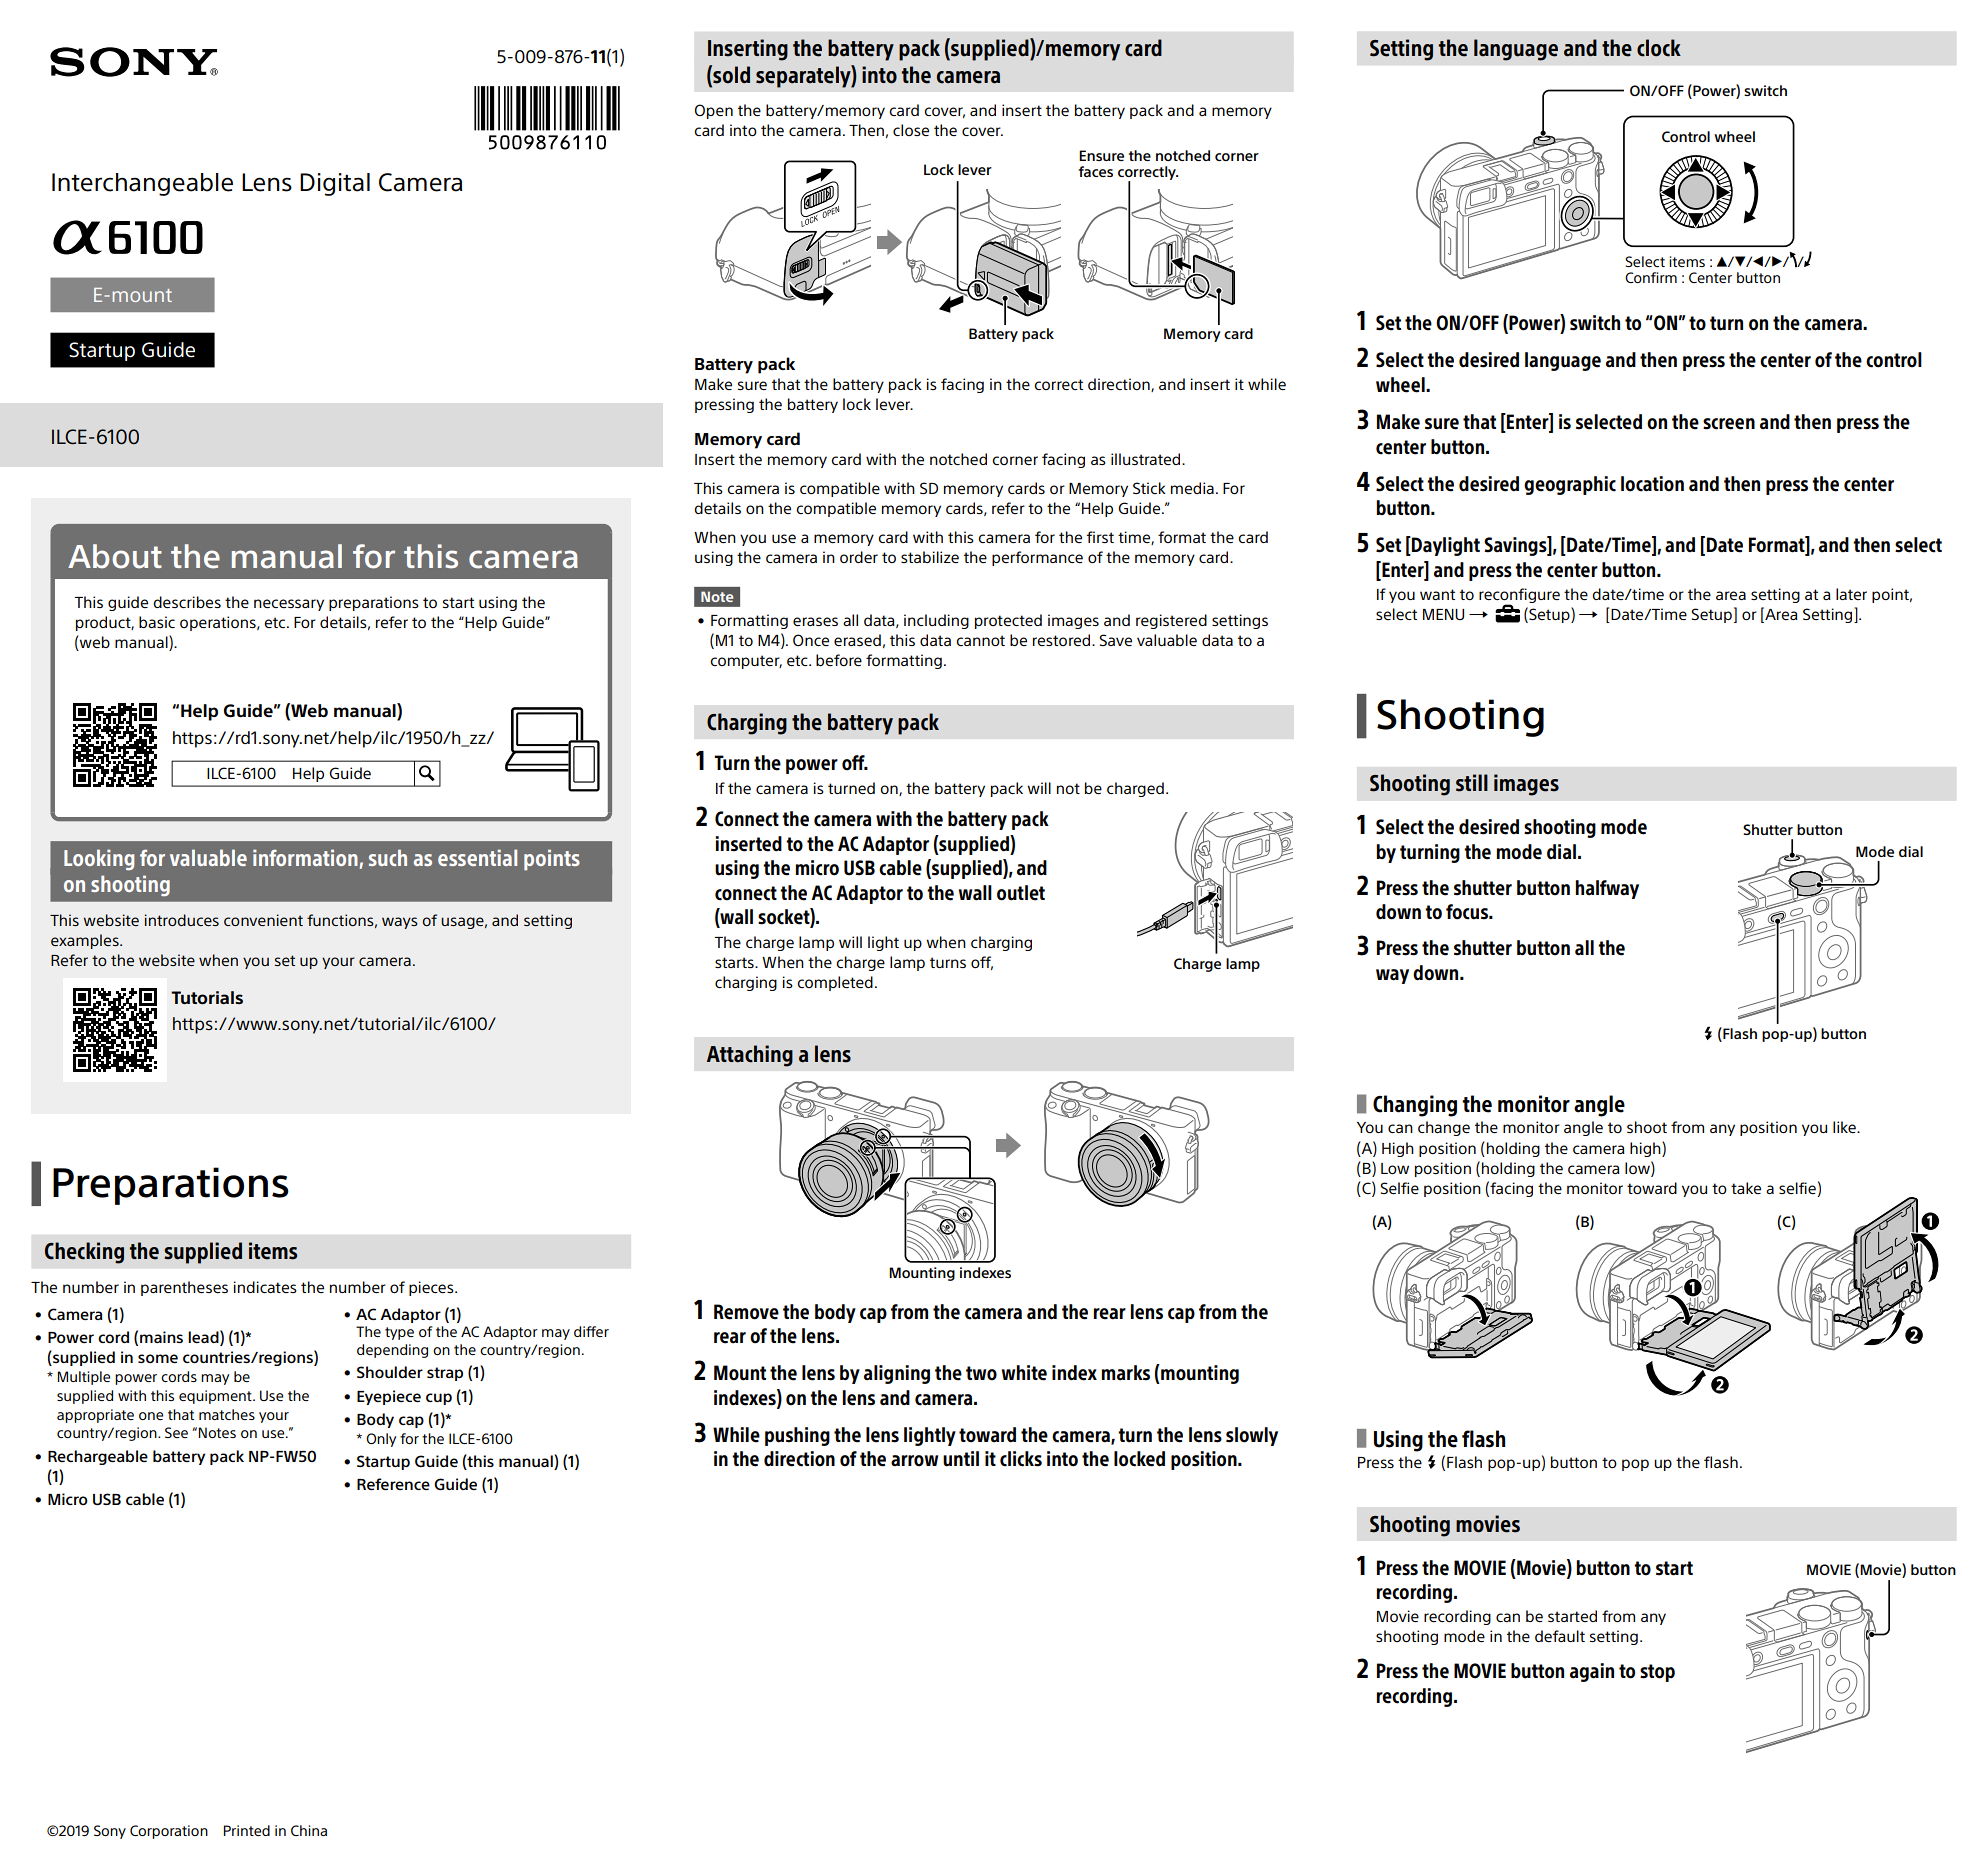 This screenshot has height=1868, width=1988. I want to click on Digital, so click(335, 184).
